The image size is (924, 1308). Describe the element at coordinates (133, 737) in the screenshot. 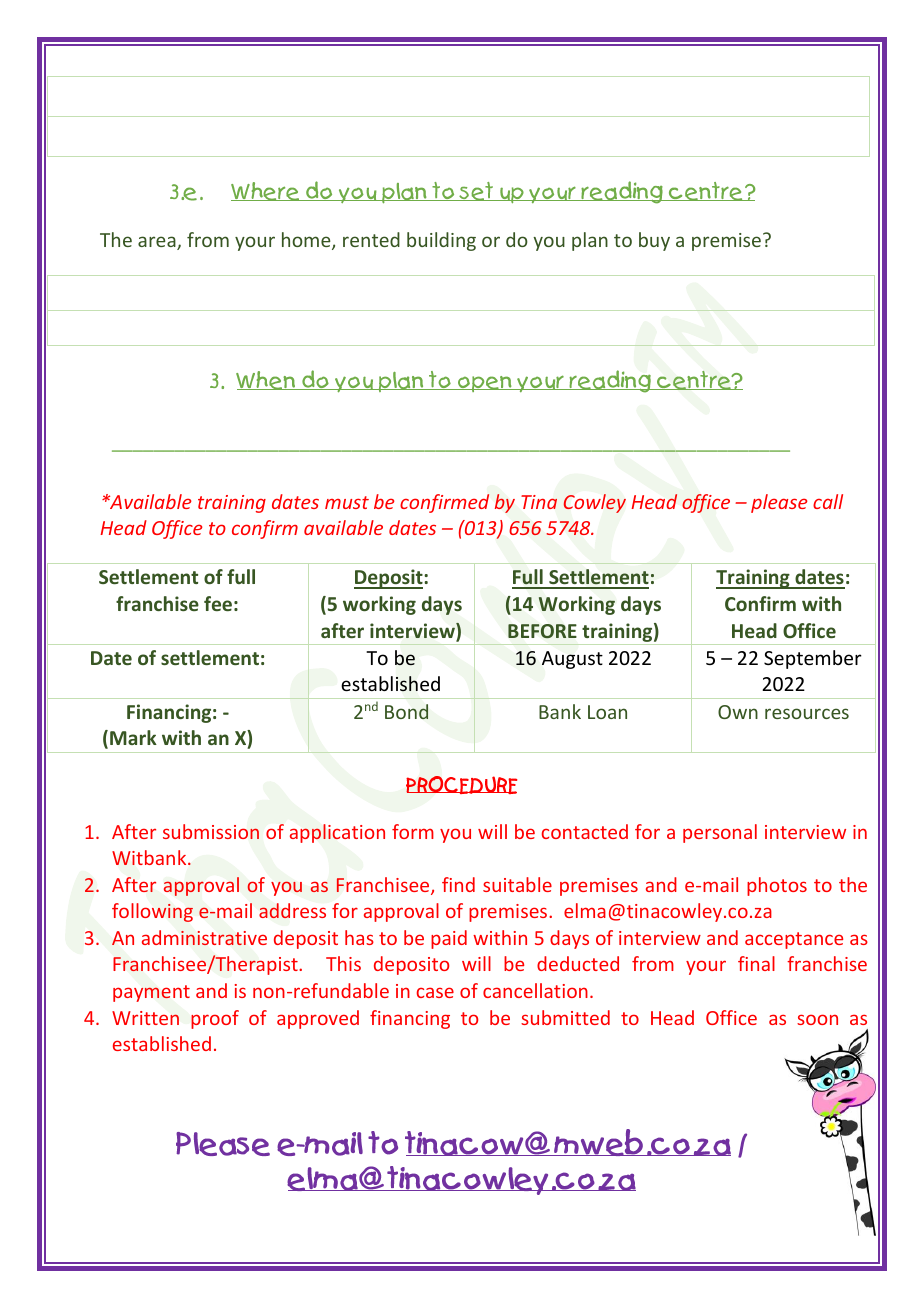

I see `Mark` at that location.
